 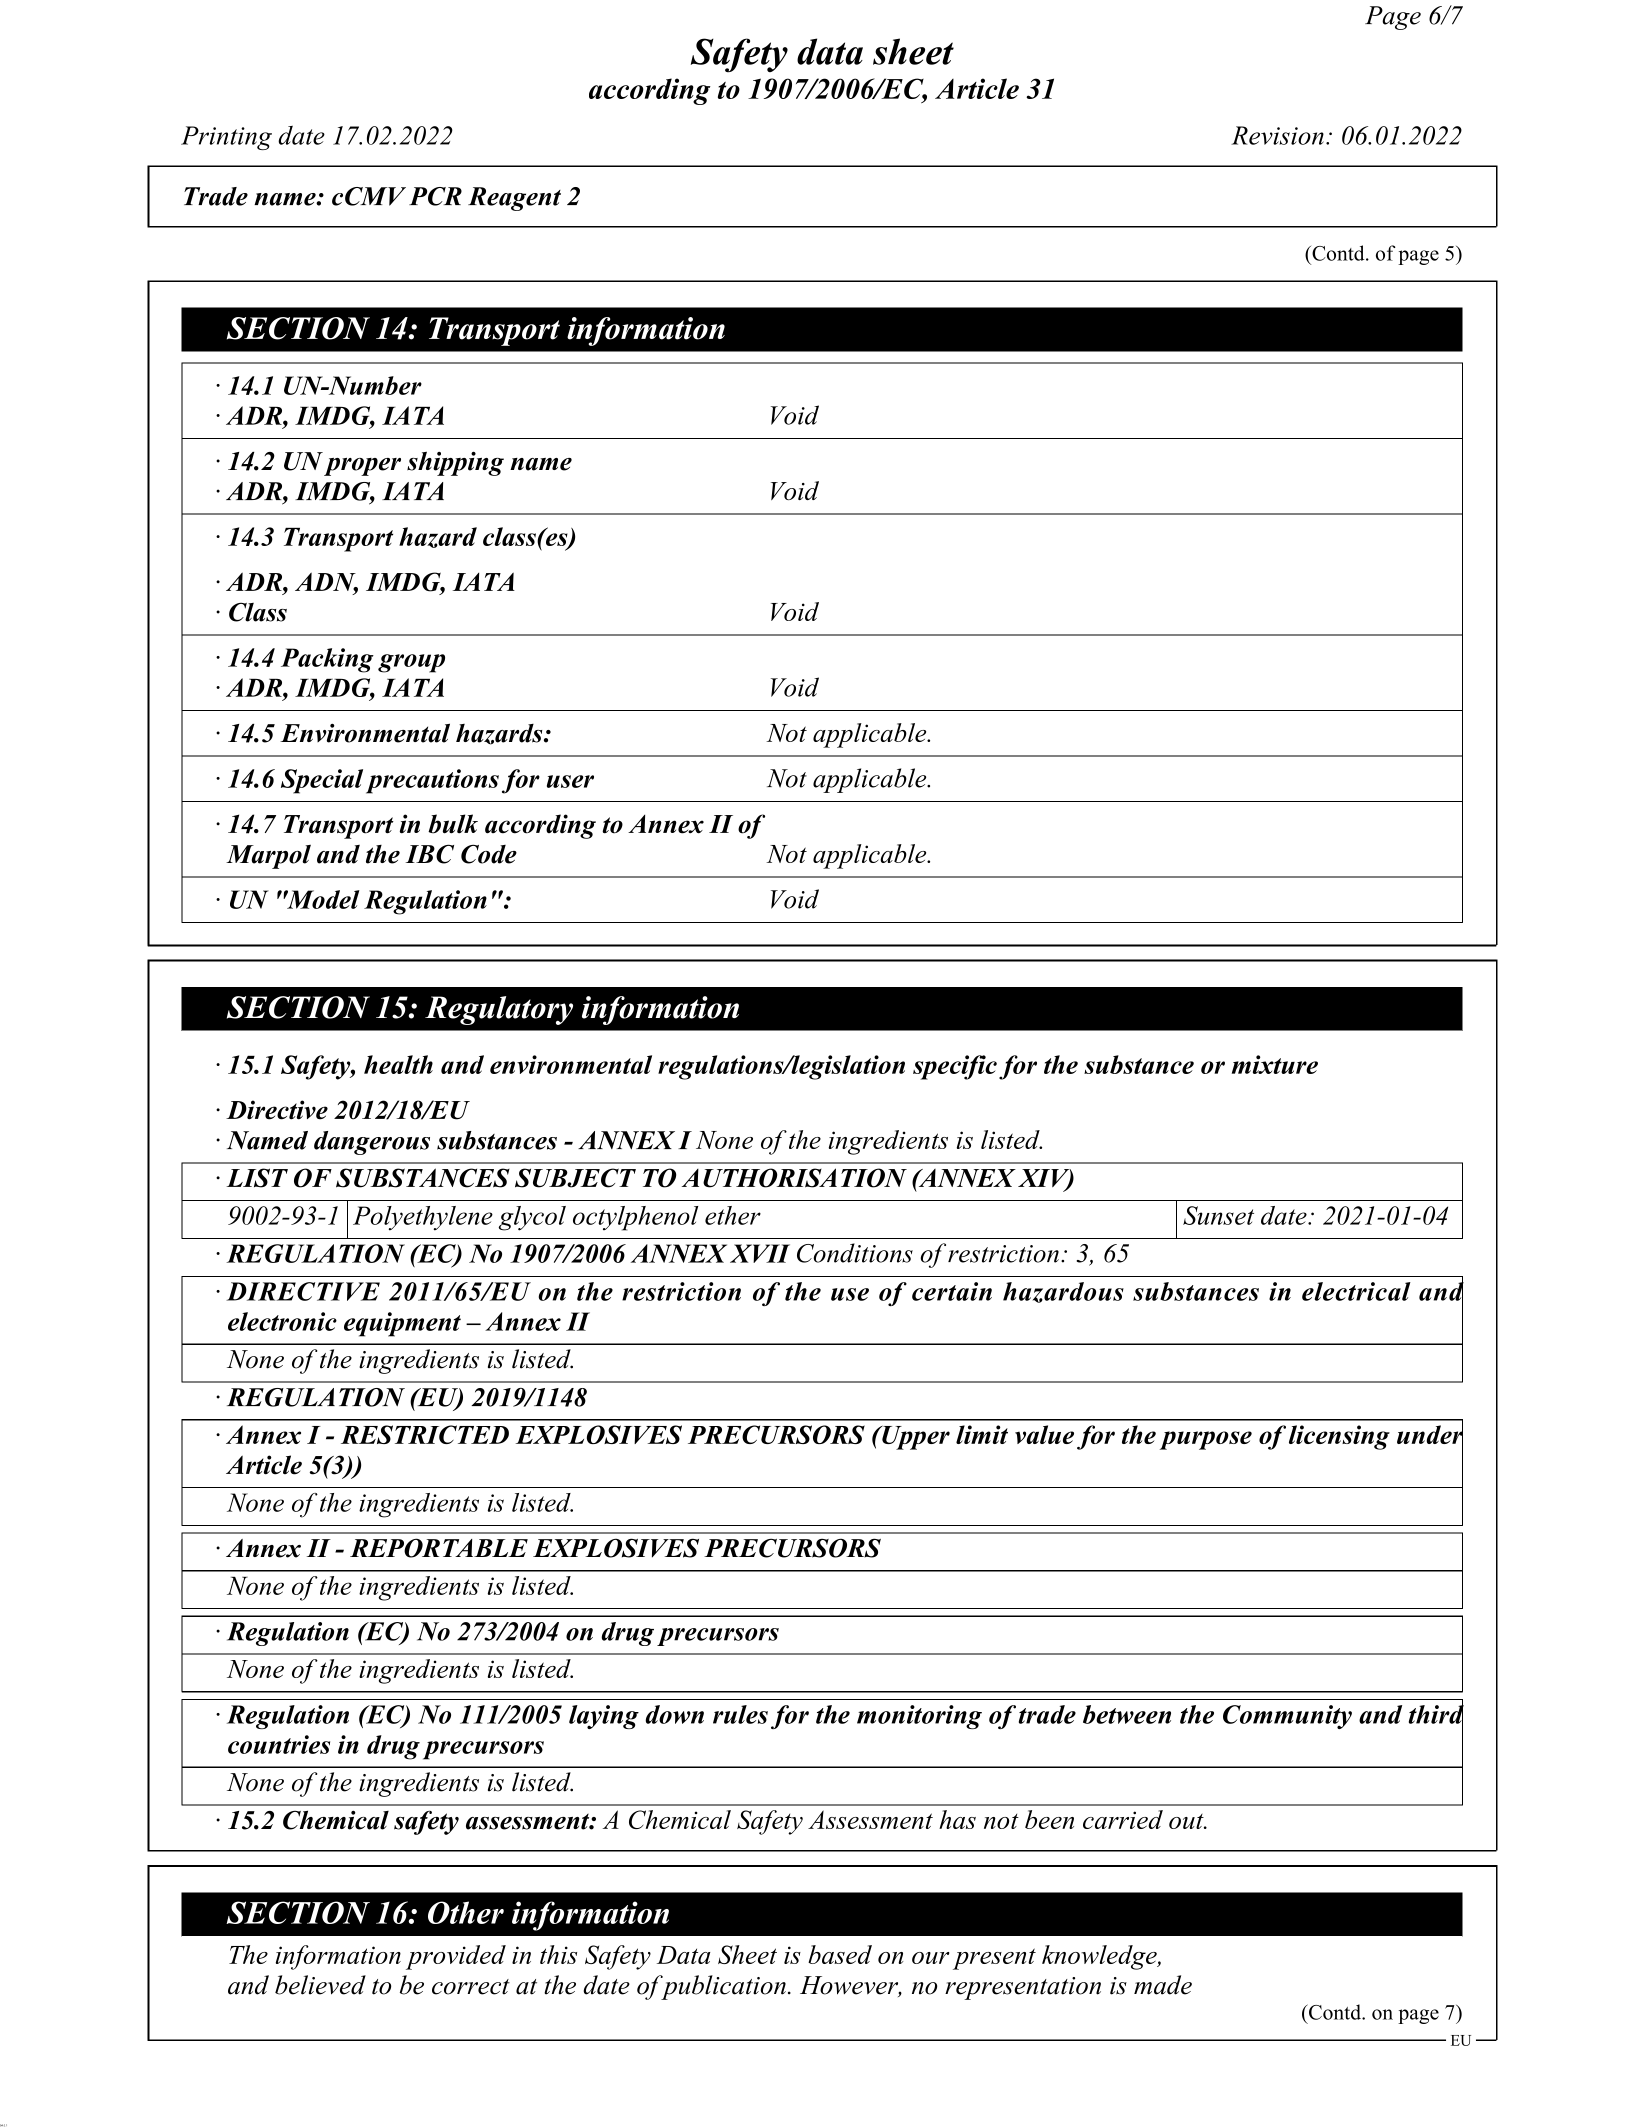 I want to click on health, so click(x=398, y=1064).
